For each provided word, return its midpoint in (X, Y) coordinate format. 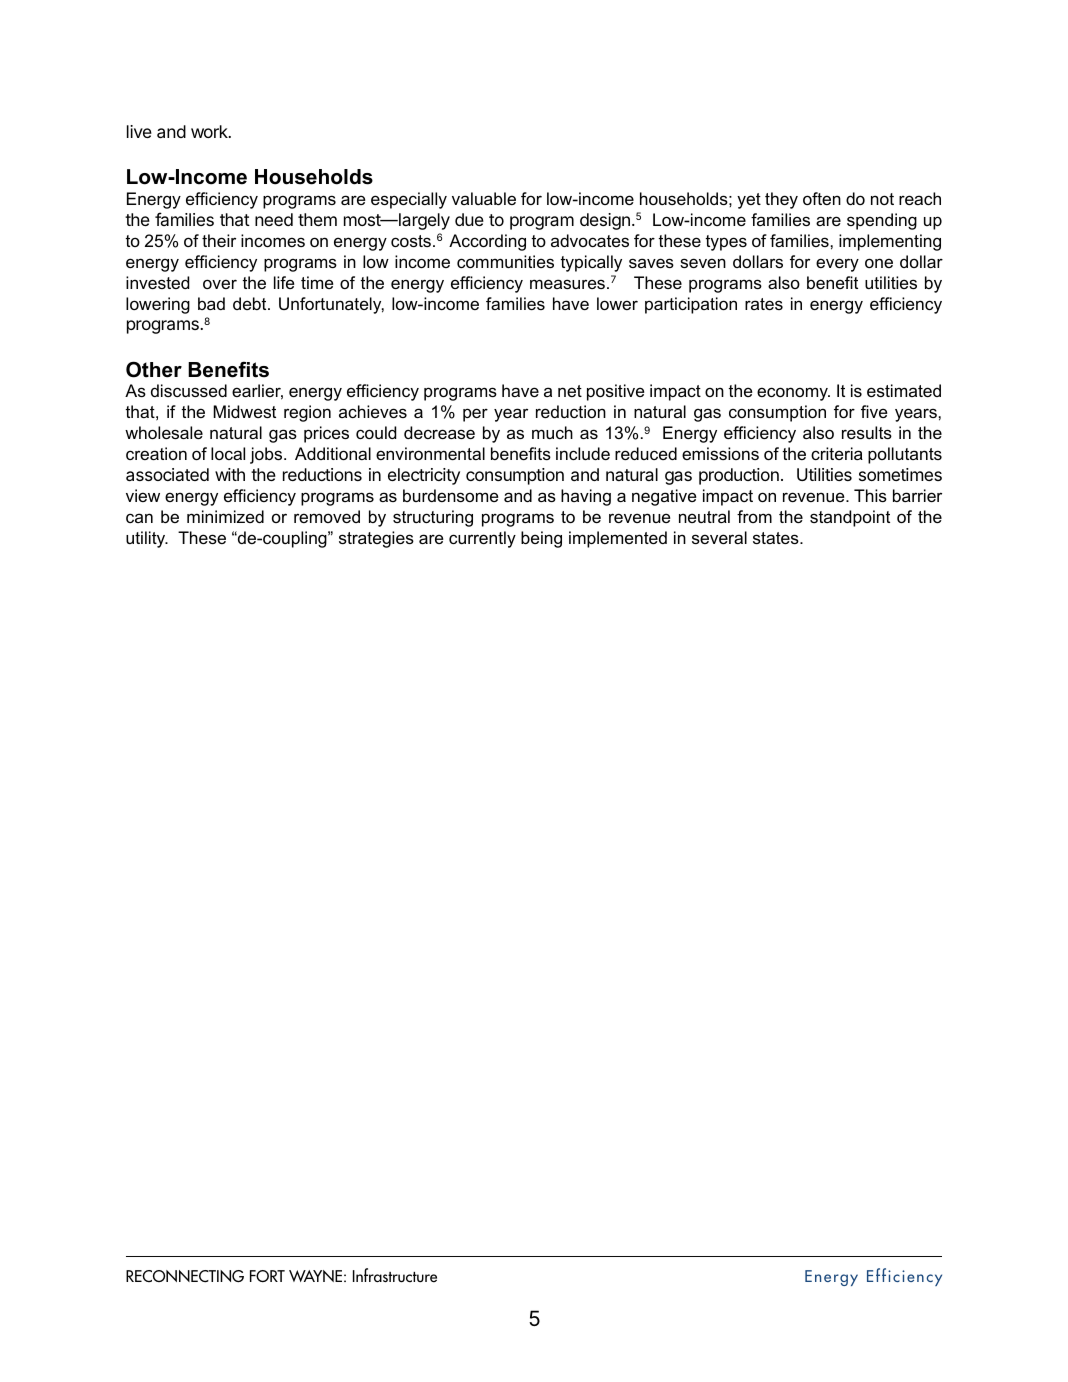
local (228, 453)
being (541, 539)
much (552, 432)
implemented (618, 539)
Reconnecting (185, 1276)
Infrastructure (395, 1275)
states (777, 538)
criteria (837, 453)
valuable (484, 198)
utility (147, 539)
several (719, 537)
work (210, 131)
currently (482, 539)
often (822, 198)
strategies (376, 539)
